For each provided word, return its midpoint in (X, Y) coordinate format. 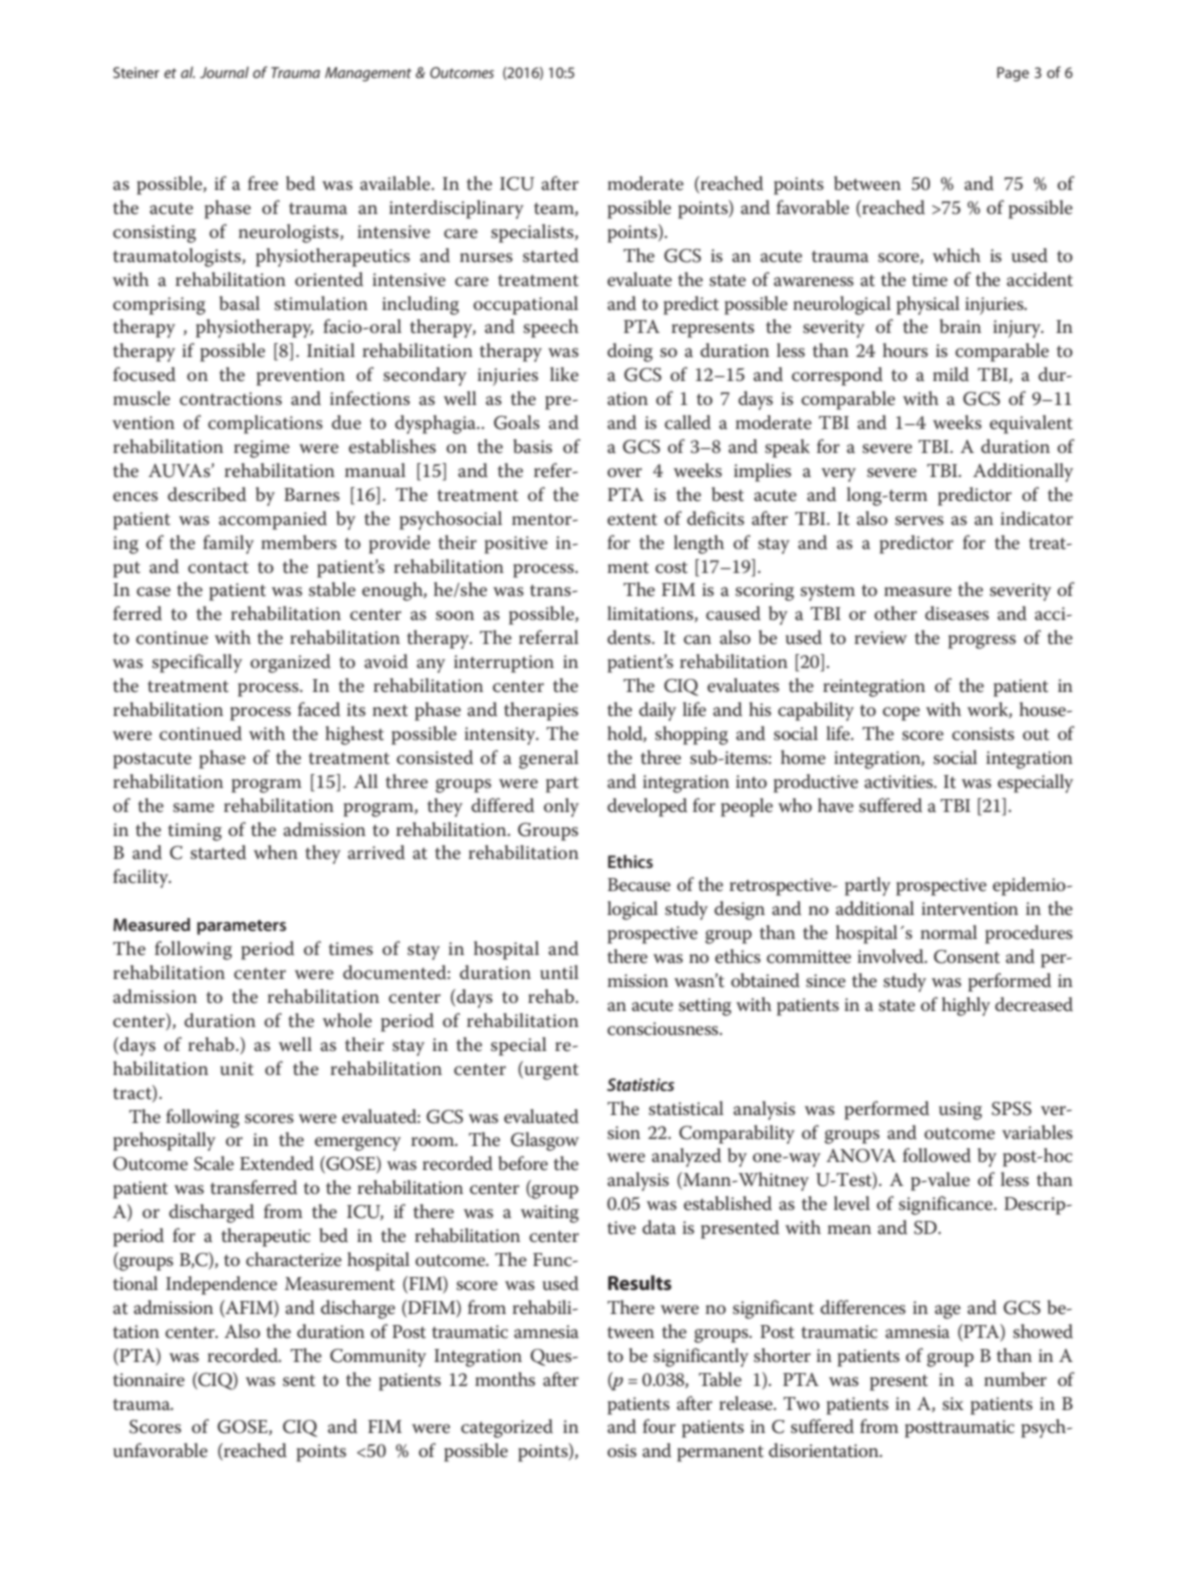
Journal (224, 72)
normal (949, 932)
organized (290, 663)
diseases (957, 613)
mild (951, 374)
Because (639, 885)
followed (937, 1155)
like (564, 374)
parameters (241, 927)
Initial (331, 350)
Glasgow (545, 1141)
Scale (214, 1163)
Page (1013, 74)
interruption (504, 664)
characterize (294, 1259)
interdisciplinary (456, 209)
